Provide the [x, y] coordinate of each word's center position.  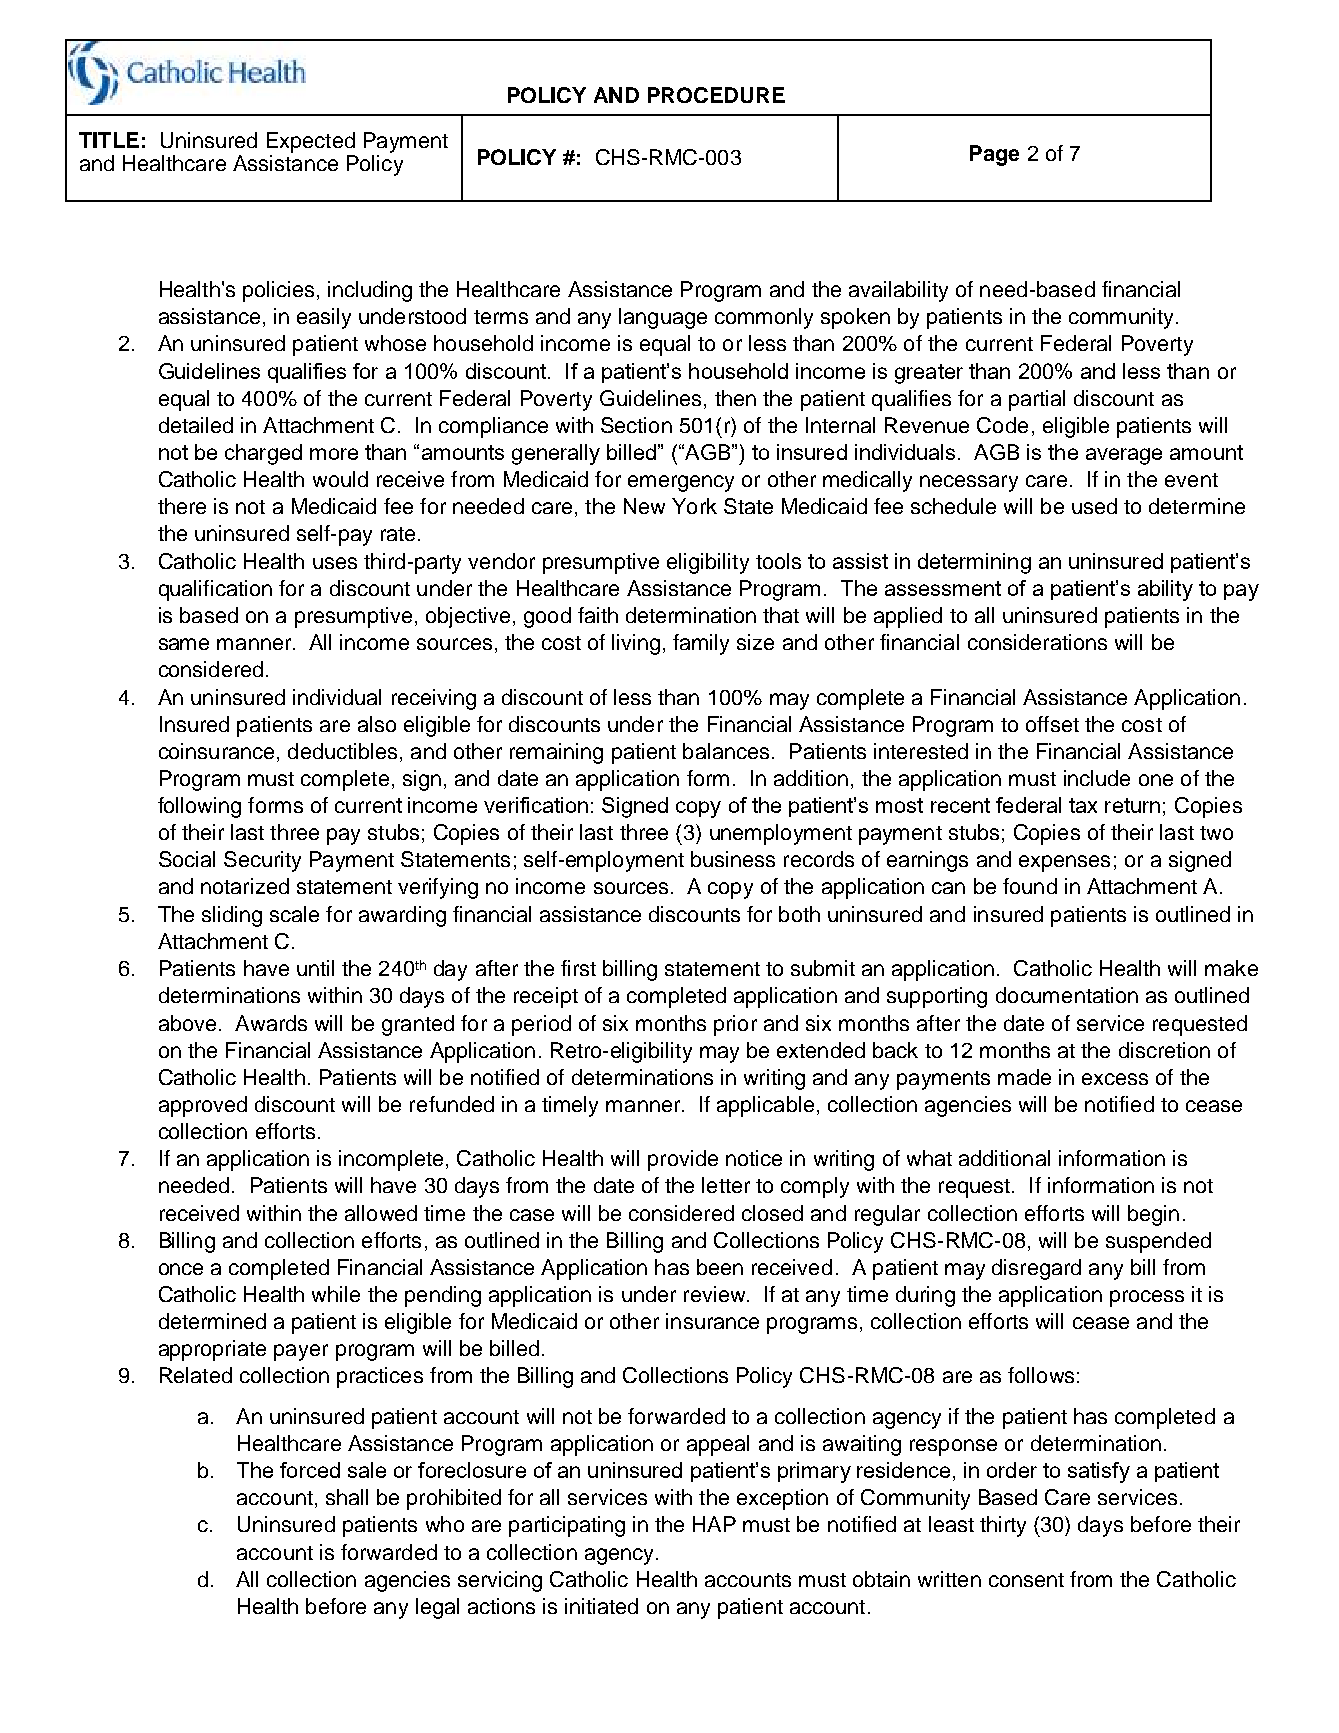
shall [347, 1497]
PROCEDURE [716, 95]
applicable [765, 1106]
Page [994, 155]
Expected [311, 142]
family [701, 644]
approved [203, 1106]
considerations [1037, 642]
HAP [714, 1524]
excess [1115, 1079]
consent [1026, 1580]
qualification [215, 590]
